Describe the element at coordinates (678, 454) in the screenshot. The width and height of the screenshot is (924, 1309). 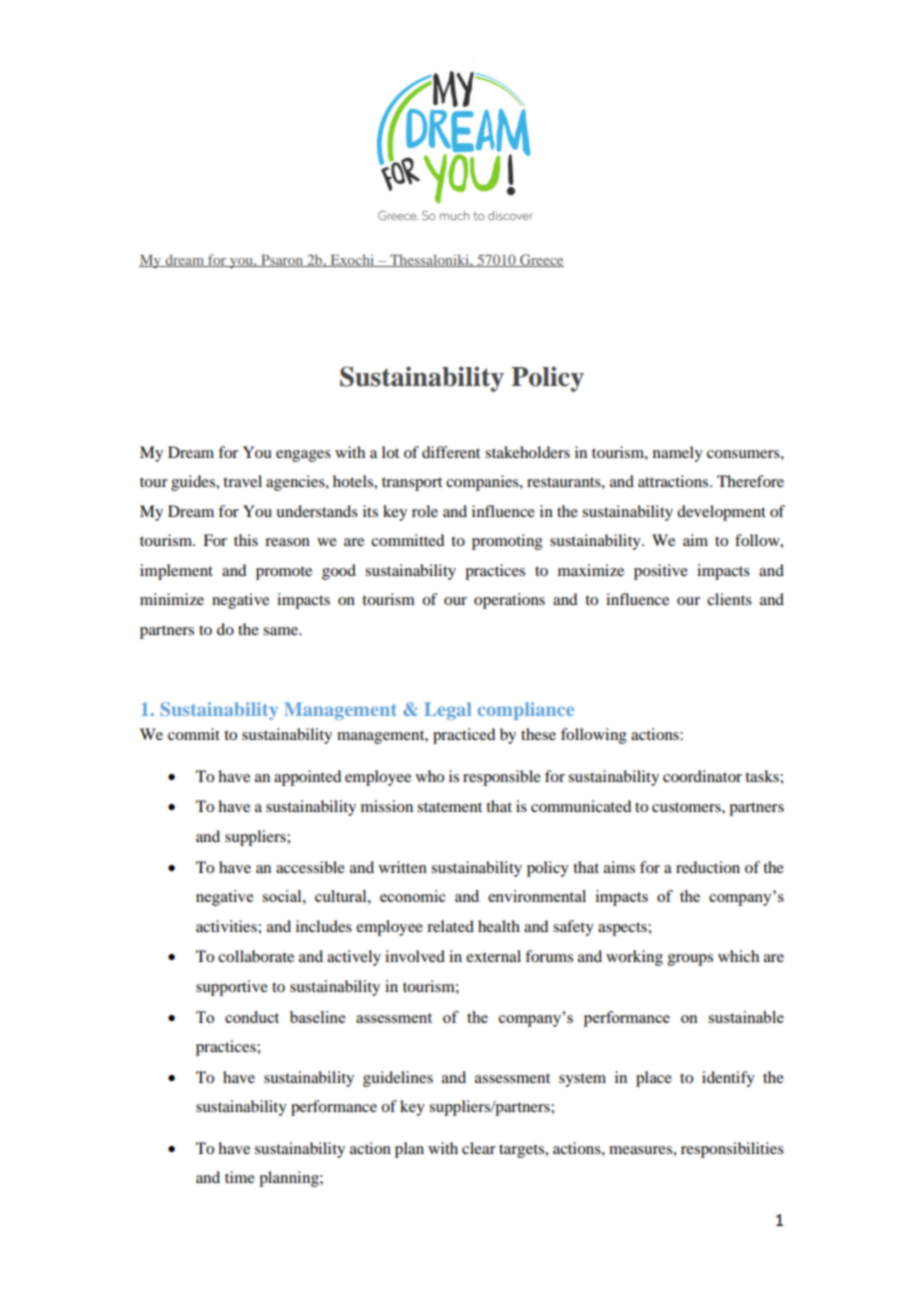
I see `namely` at that location.
